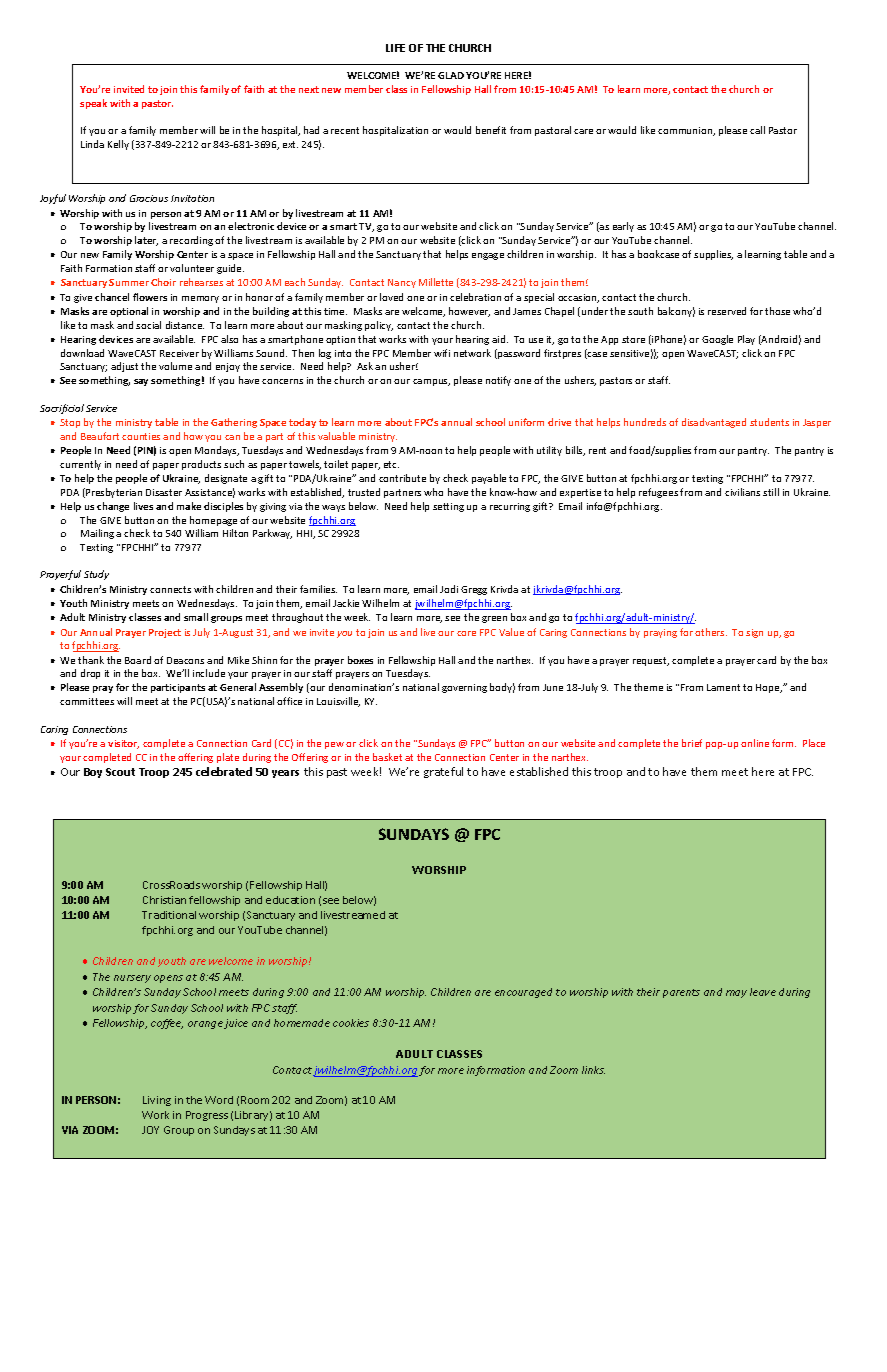 The image size is (887, 1372). Describe the element at coordinates (170, 589) in the page. I see `connects` at that location.
